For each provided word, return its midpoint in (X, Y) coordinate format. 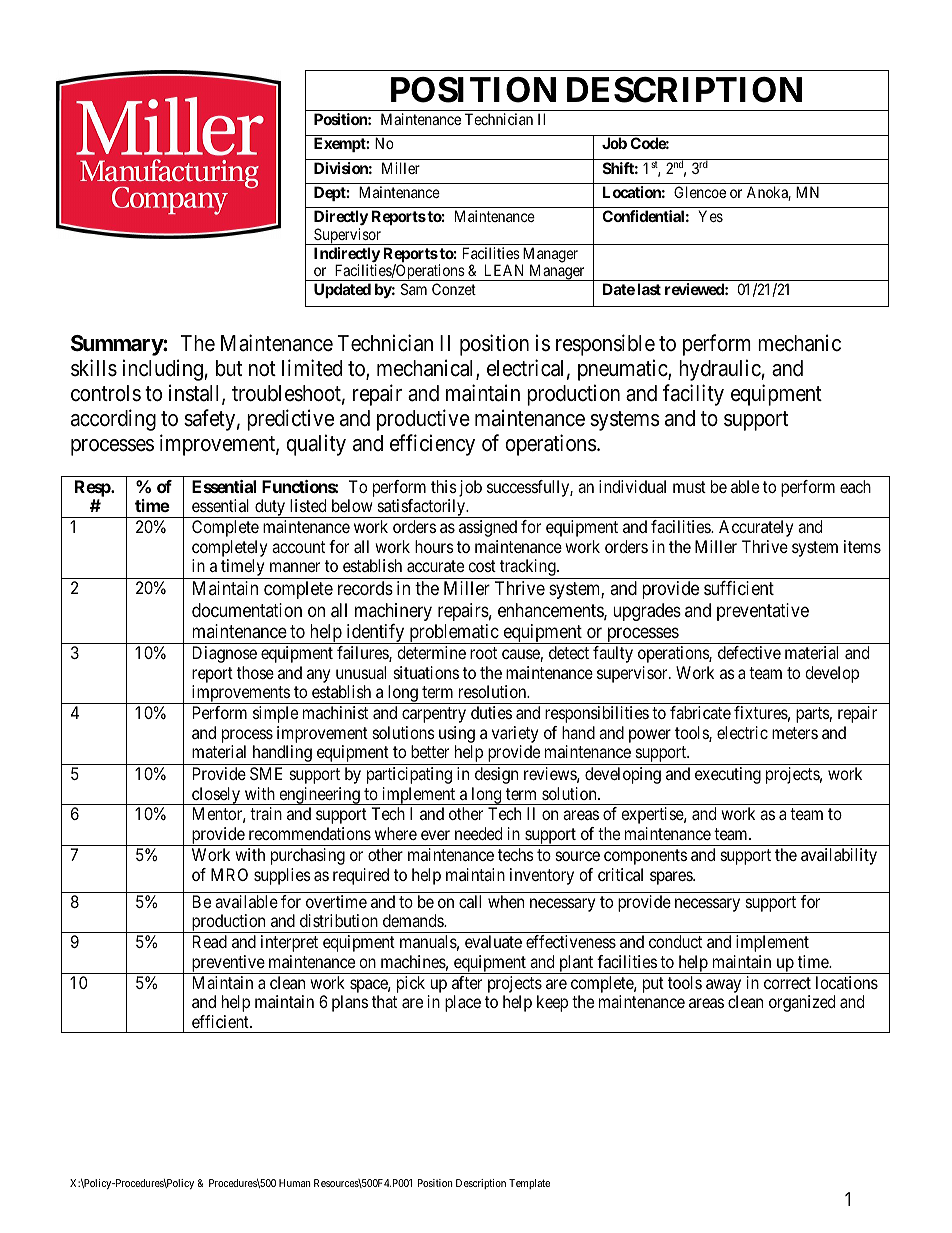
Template (529, 1184)
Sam (414, 289)
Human (294, 1183)
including (163, 370)
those (255, 672)
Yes (710, 216)
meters (795, 733)
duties (491, 712)
